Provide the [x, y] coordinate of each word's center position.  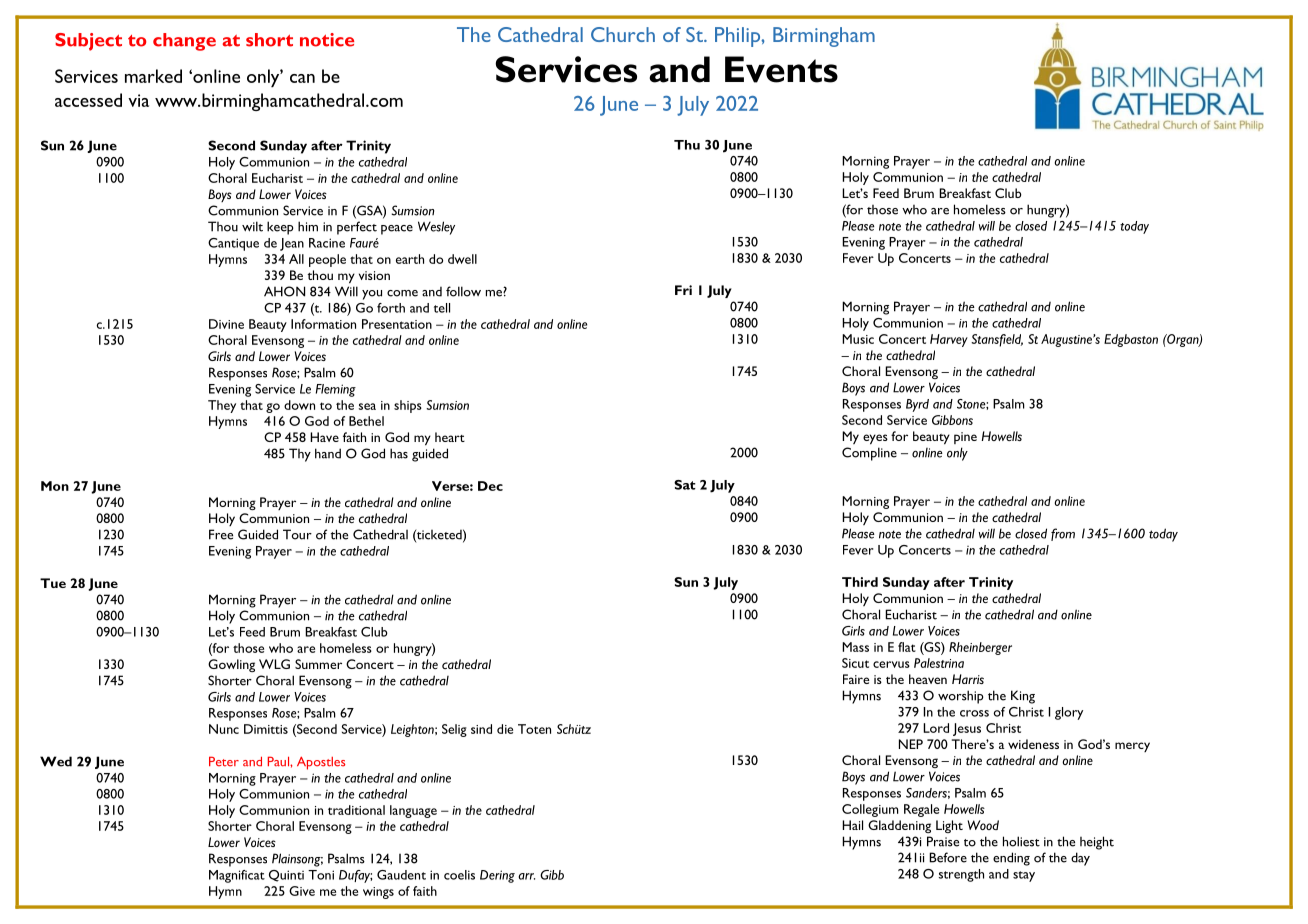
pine [965, 438]
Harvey [949, 340]
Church [623, 34]
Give [302, 891]
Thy [300, 455]
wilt [252, 226]
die [505, 729]
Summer [318, 664]
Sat [685, 485]
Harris [968, 679]
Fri [683, 290]
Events [781, 69]
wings [378, 893]
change [184, 42]
